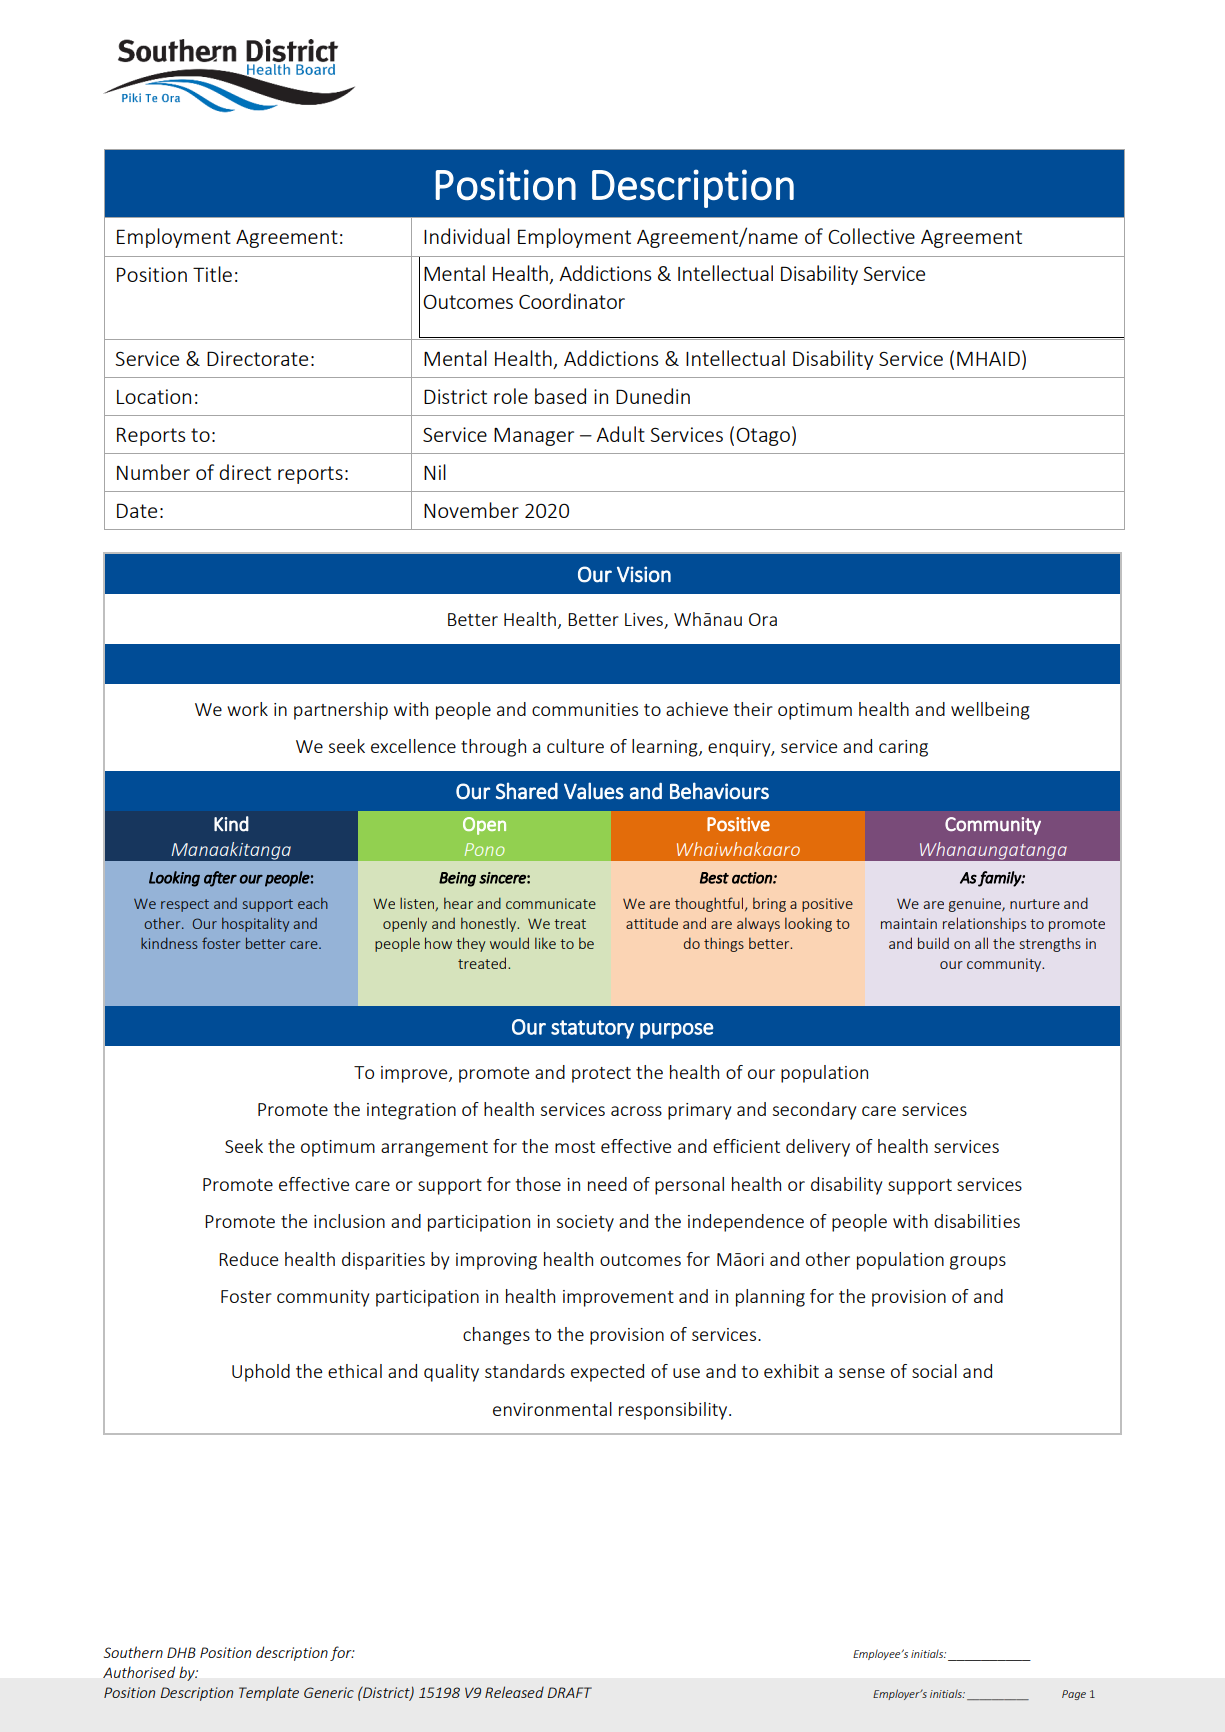 This document has height=1732, width=1225. What do you see at coordinates (572, 301) in the document?
I see `Coordinator` at bounding box center [572, 301].
